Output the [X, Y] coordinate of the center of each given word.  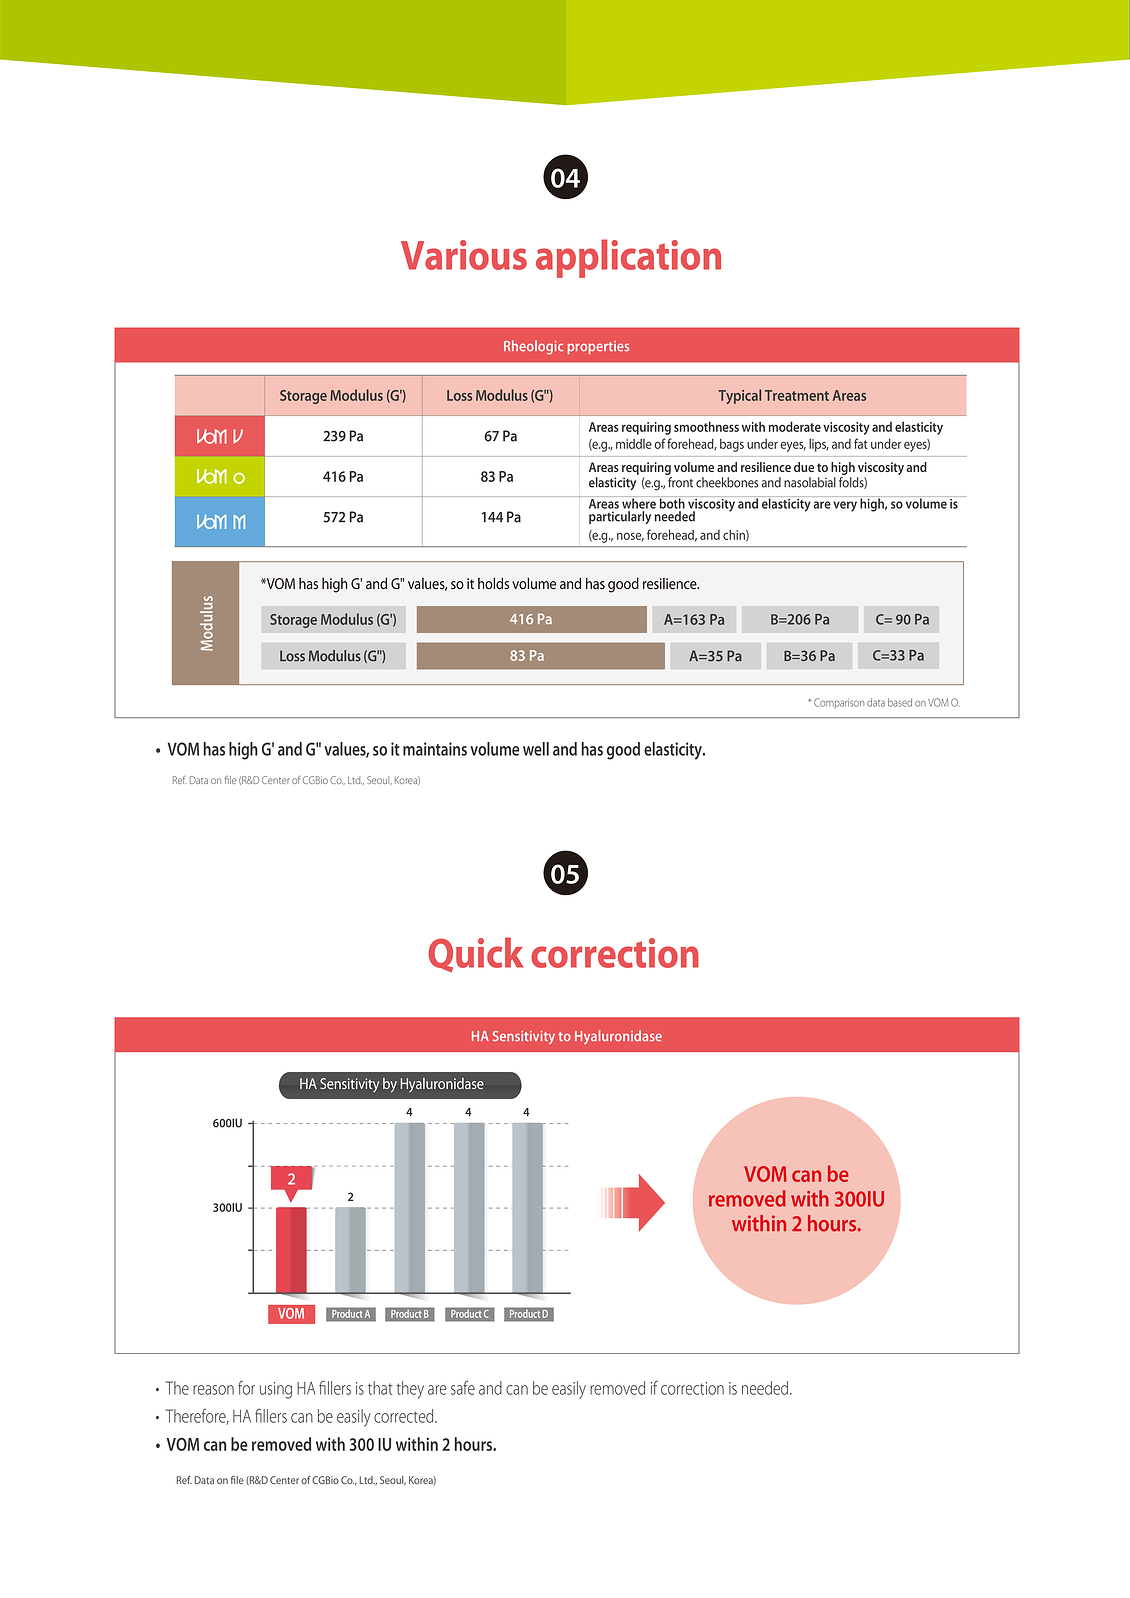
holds [493, 583]
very [845, 506]
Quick [475, 954]
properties [598, 347]
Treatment [797, 395]
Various [464, 255]
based [900, 702]
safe [463, 1388]
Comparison [839, 703]
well [536, 749]
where [639, 502]
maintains [435, 749]
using [276, 1390]
